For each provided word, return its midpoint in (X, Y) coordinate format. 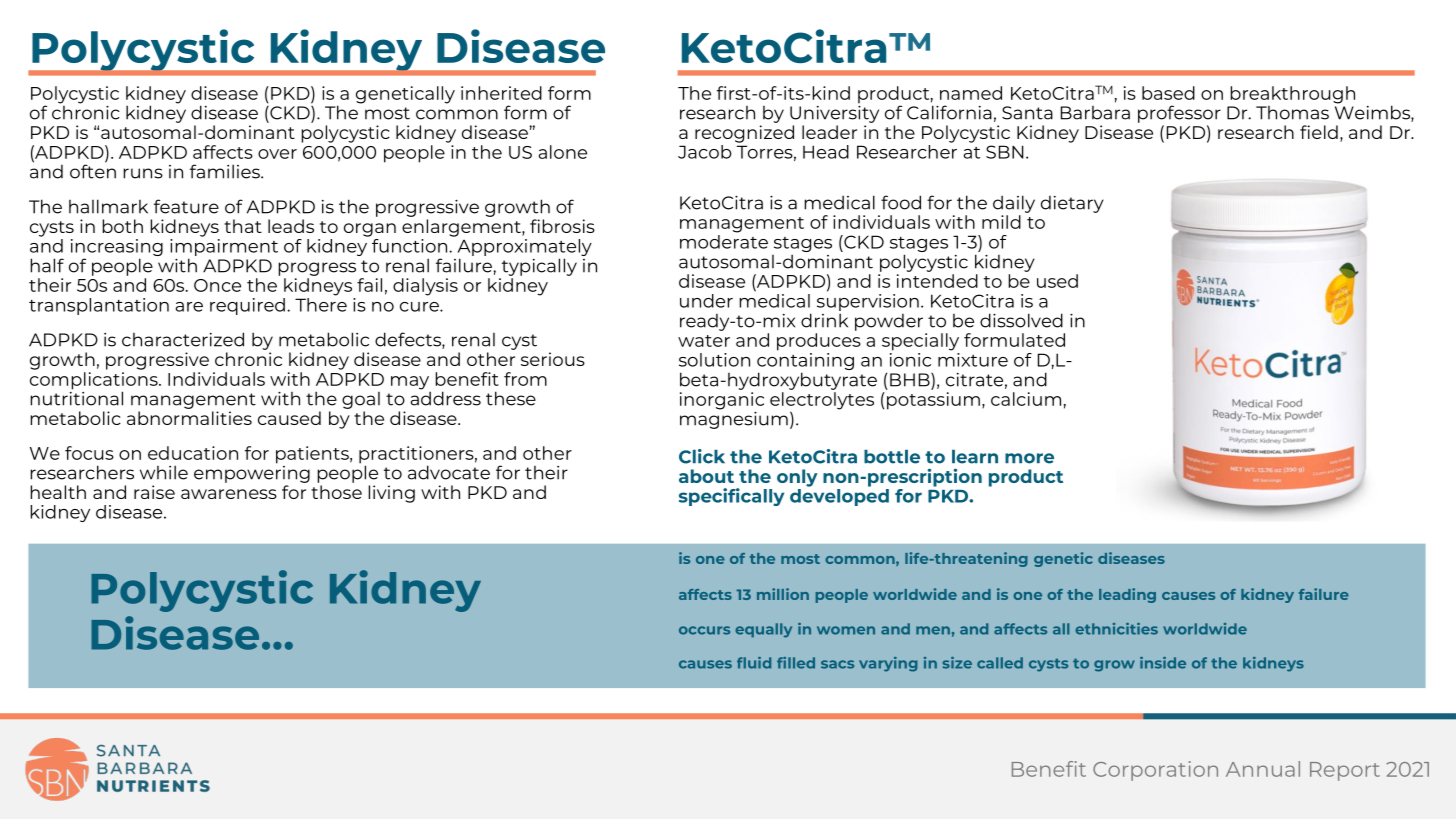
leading (1127, 595)
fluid (754, 663)
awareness (229, 494)
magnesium (734, 419)
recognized (744, 134)
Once (217, 285)
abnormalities (189, 418)
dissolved (1021, 320)
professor (1179, 114)
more (1029, 458)
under (706, 301)
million (783, 594)
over (277, 154)
